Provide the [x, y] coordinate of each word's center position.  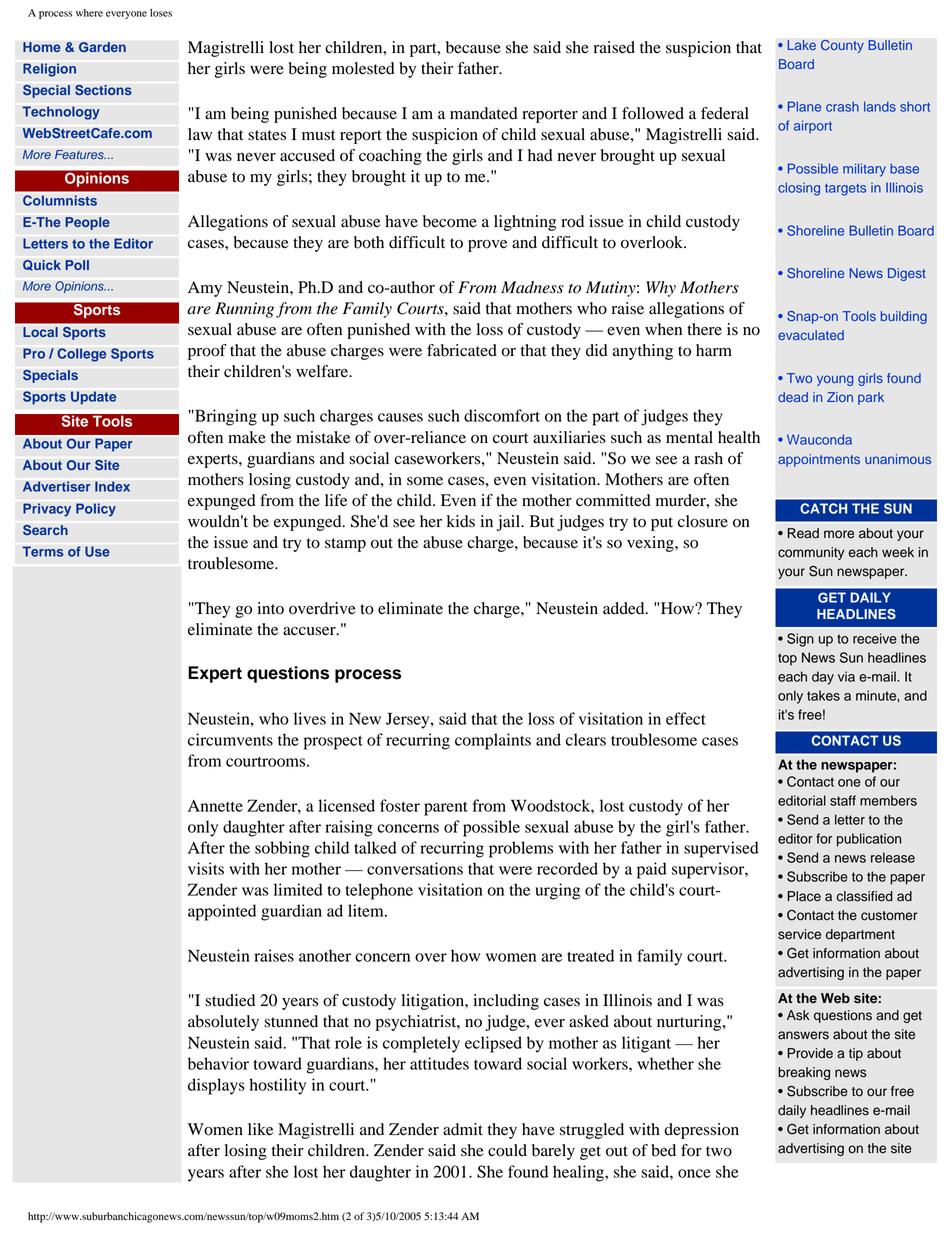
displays [216, 1086]
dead [793, 397]
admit [463, 1129]
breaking [804, 1073]
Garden [102, 47]
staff [843, 800]
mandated [484, 113]
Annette [215, 806]
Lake [801, 45]
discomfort [502, 415]
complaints [493, 741]
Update [93, 398]
